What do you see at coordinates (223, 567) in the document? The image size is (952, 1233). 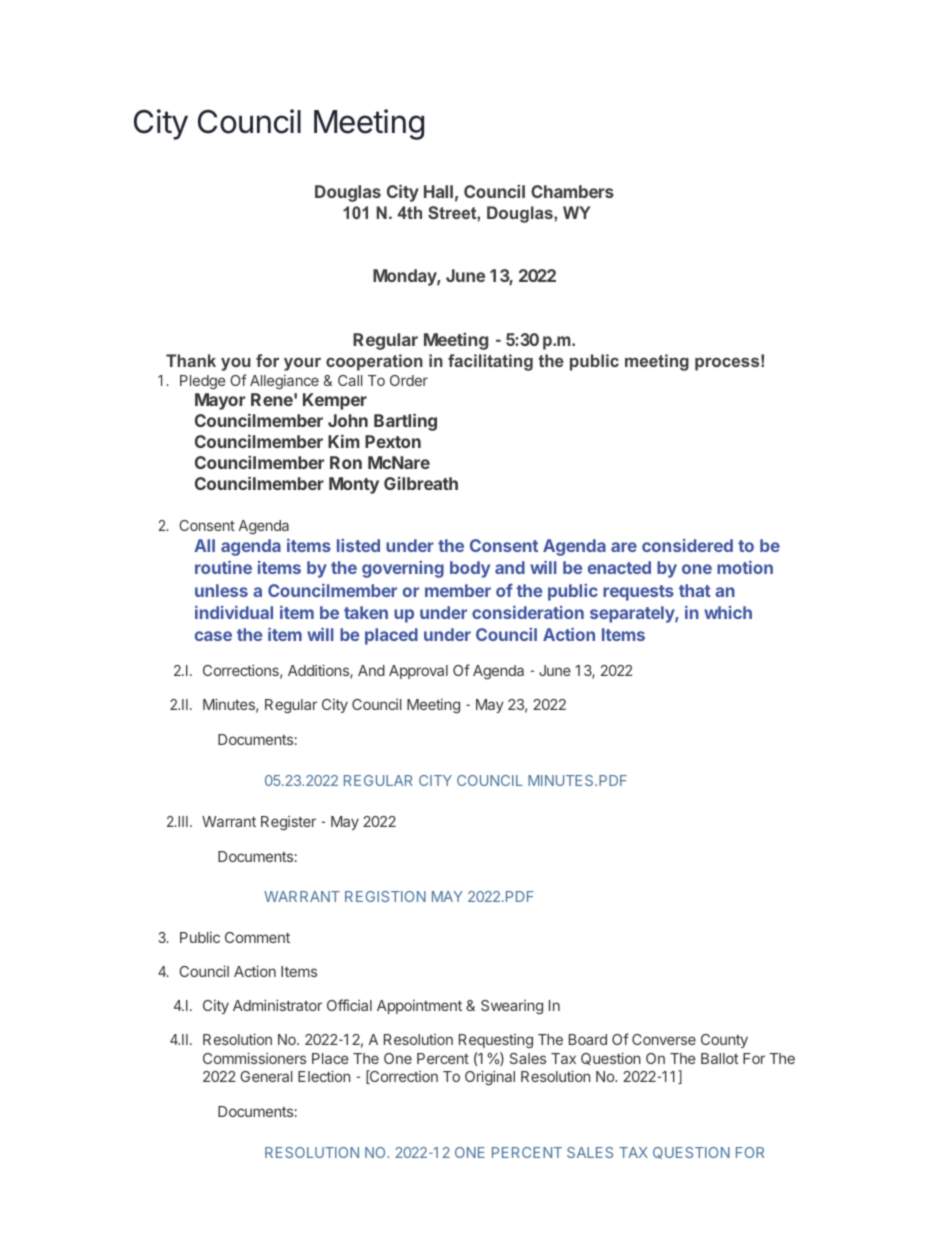 I see `routine` at bounding box center [223, 567].
